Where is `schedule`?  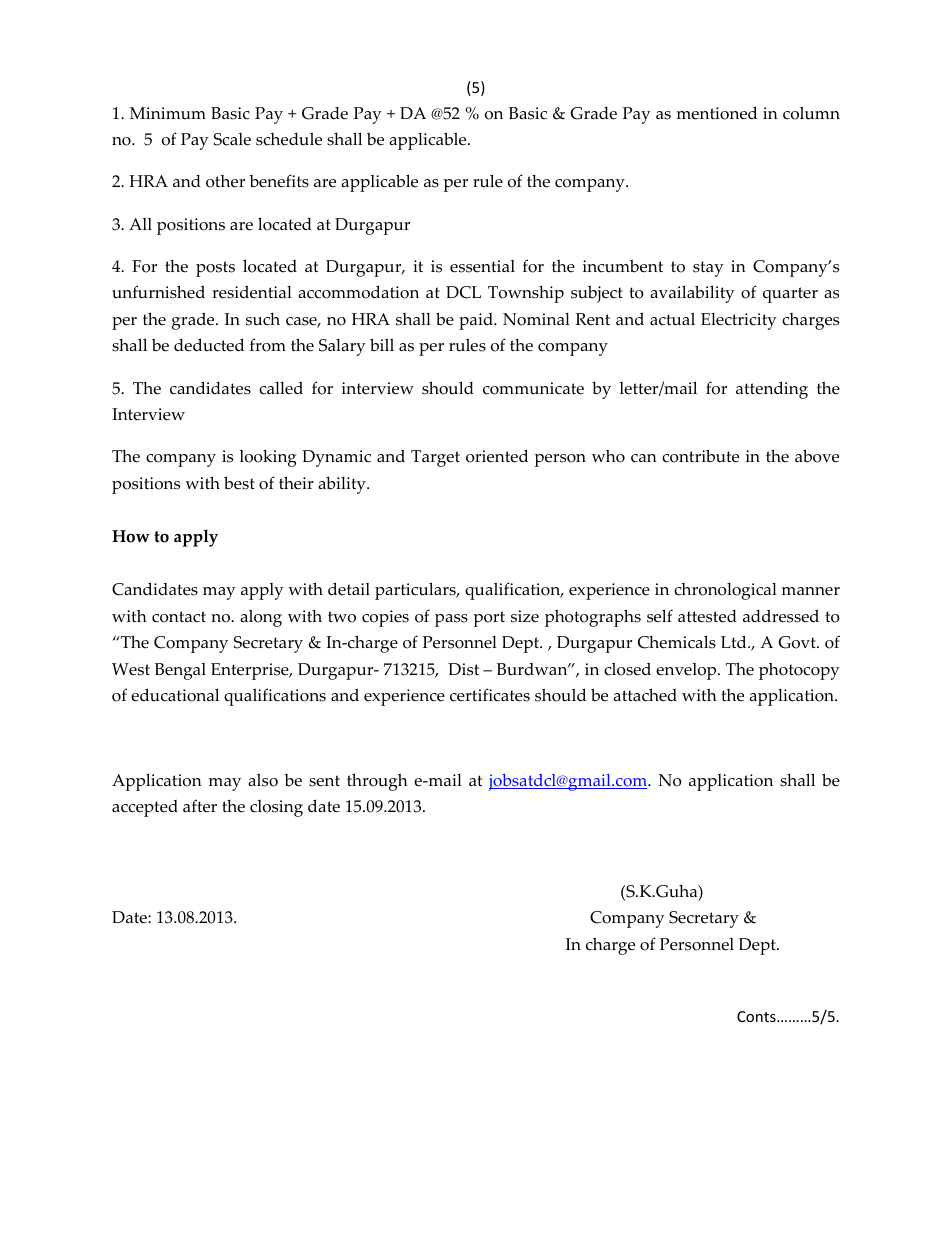
schedule is located at coordinates (289, 139).
